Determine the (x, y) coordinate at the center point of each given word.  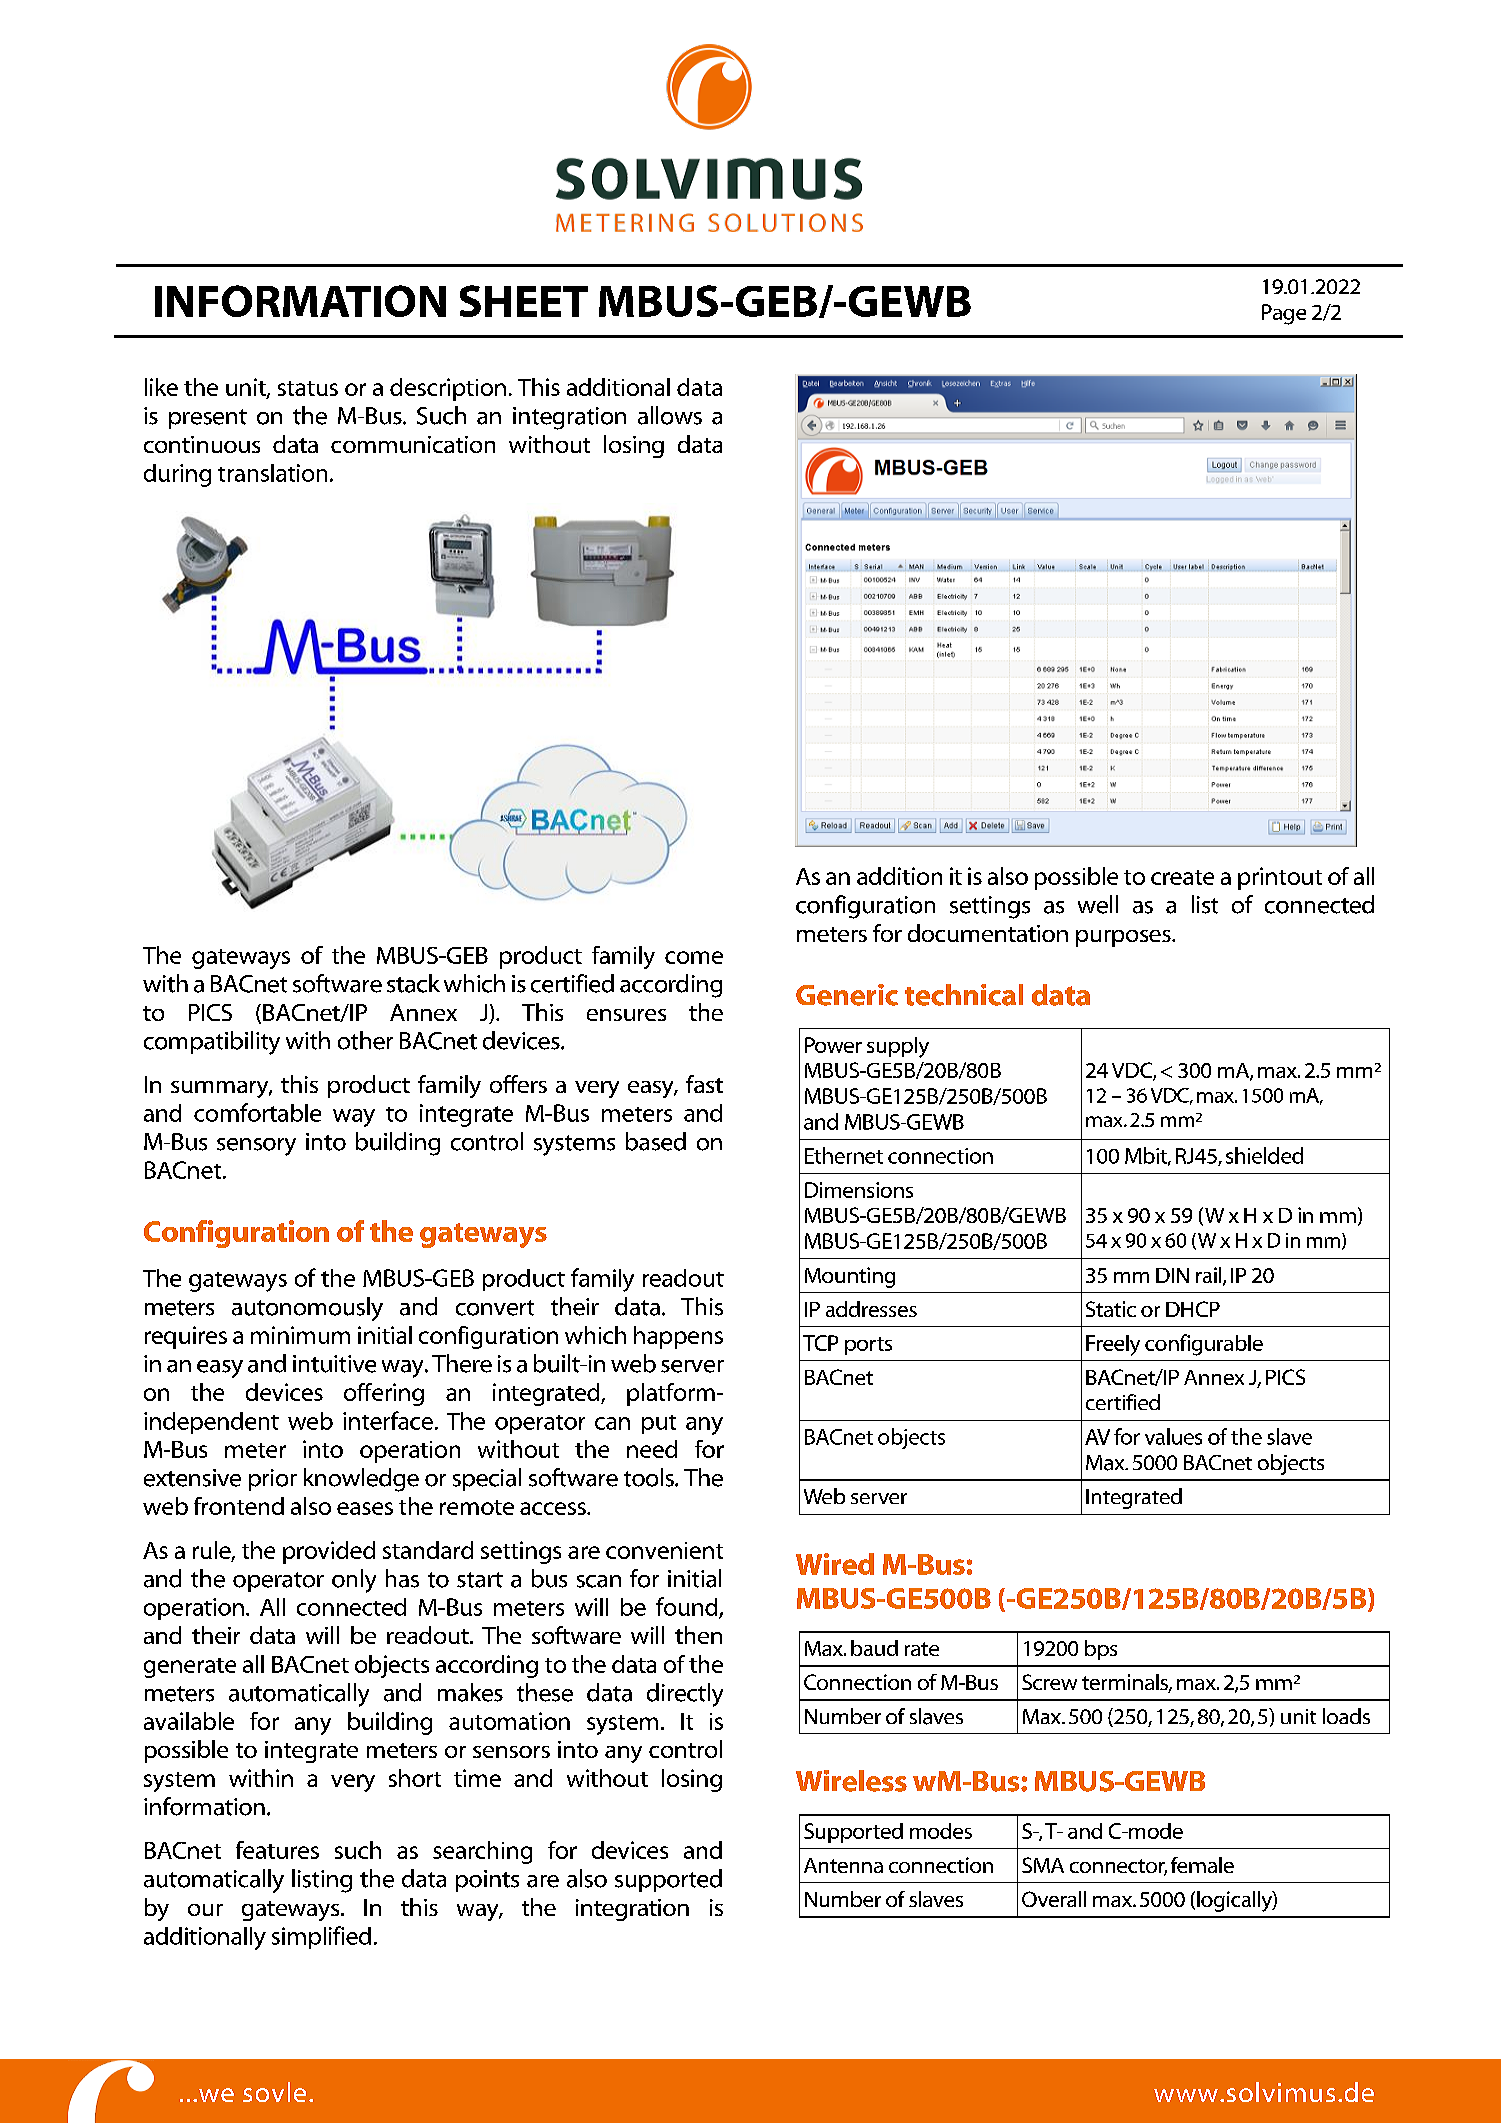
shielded (1264, 1155)
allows (670, 415)
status (308, 388)
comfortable (257, 1112)
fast (704, 1084)
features (277, 1850)
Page (1284, 314)
